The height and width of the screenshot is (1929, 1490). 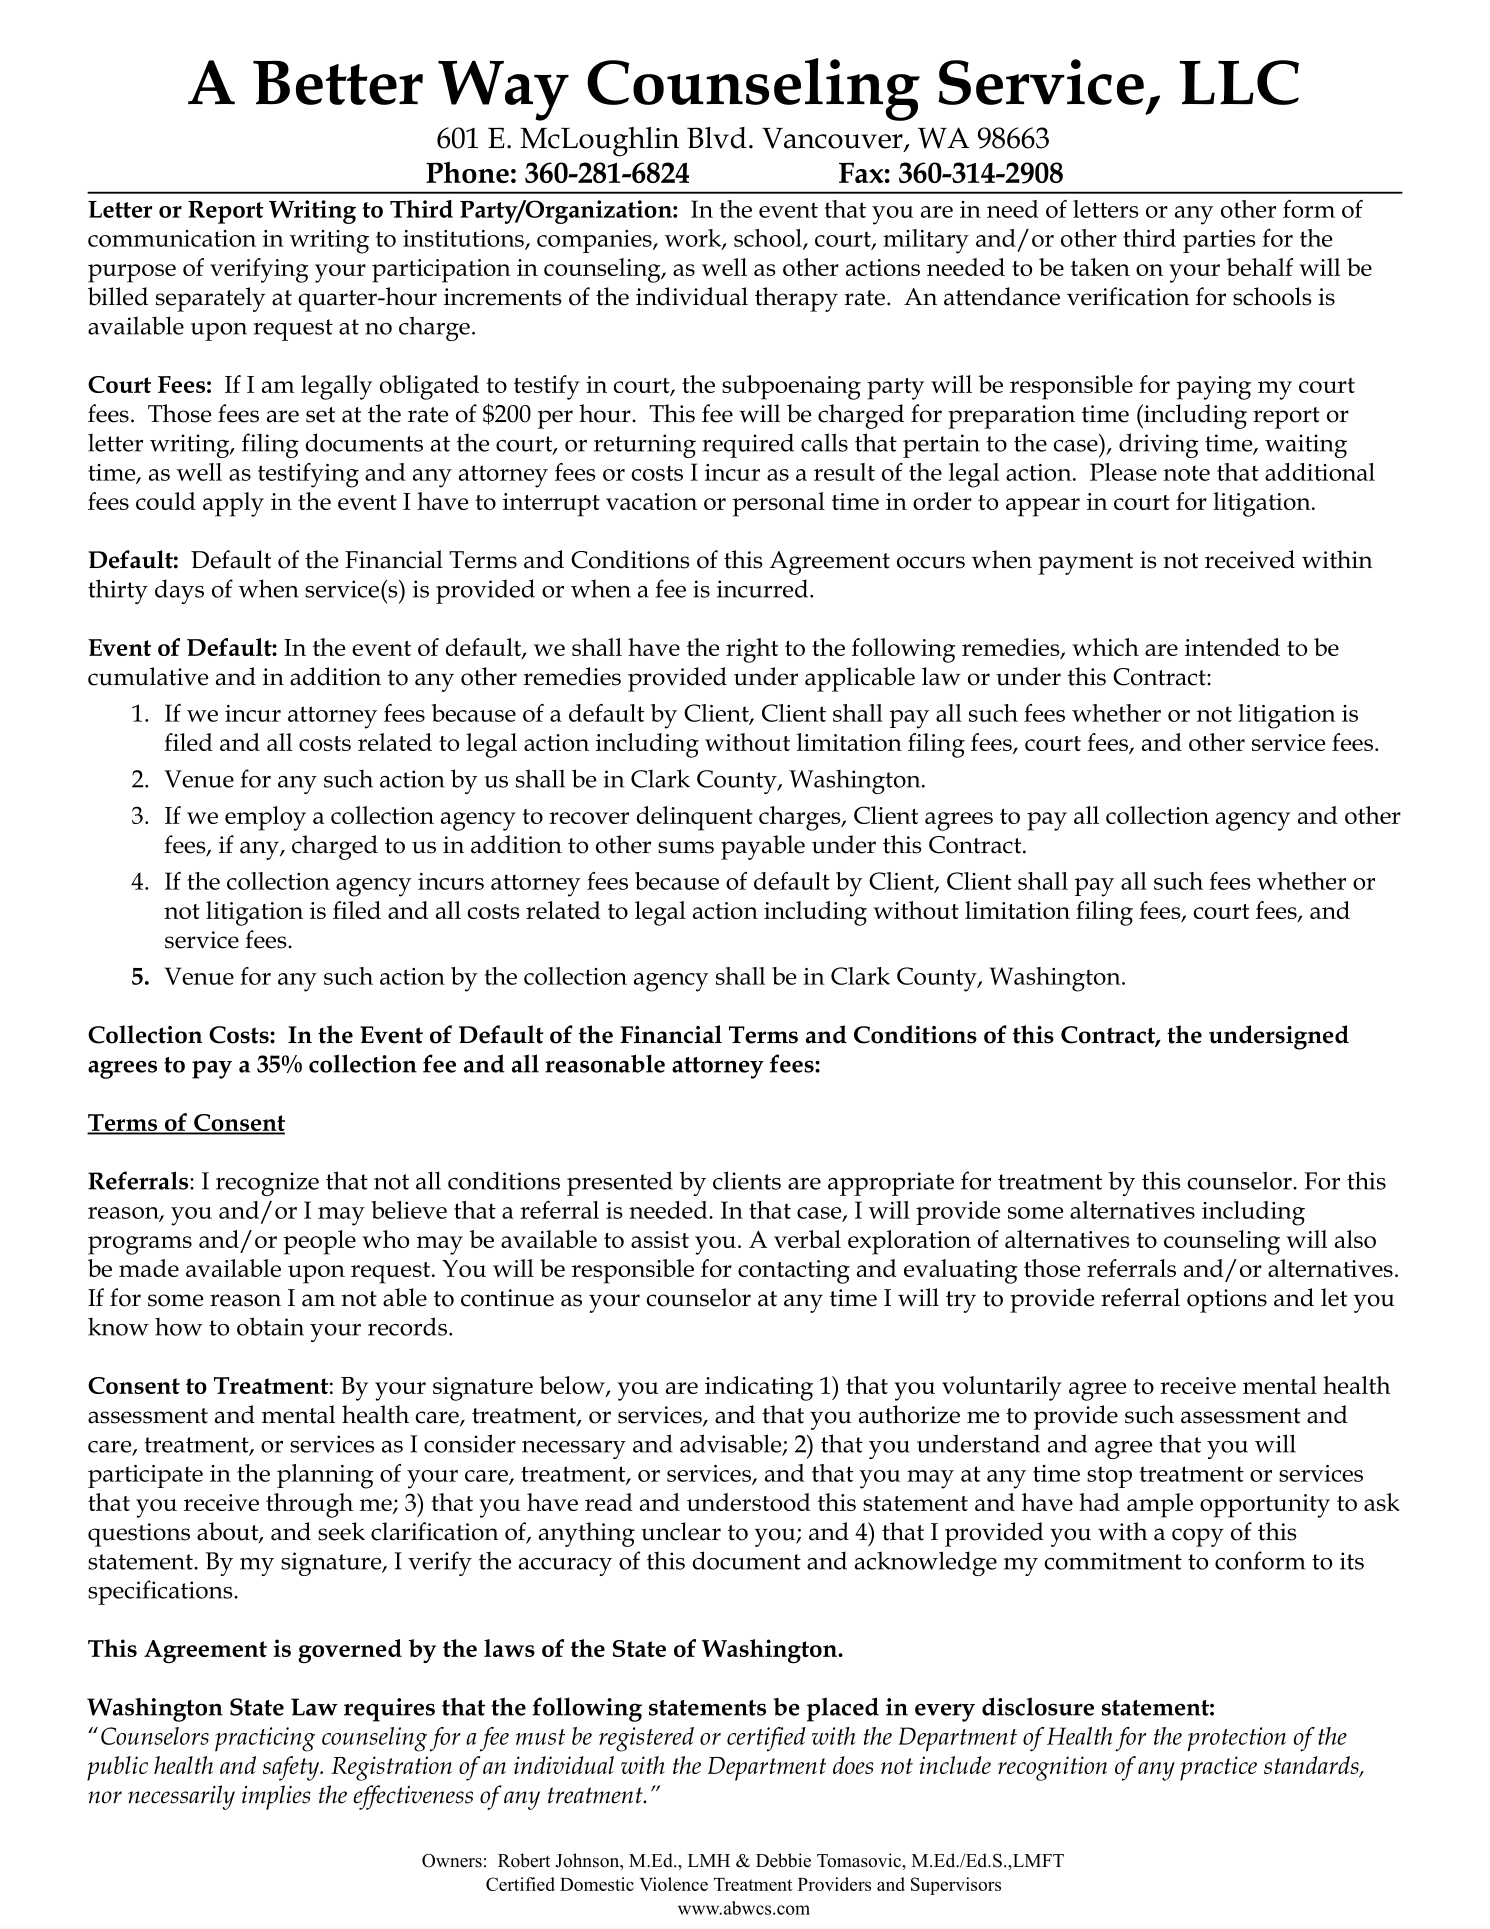 What do you see at coordinates (1105, 647) in the screenshot?
I see `which` at bounding box center [1105, 647].
